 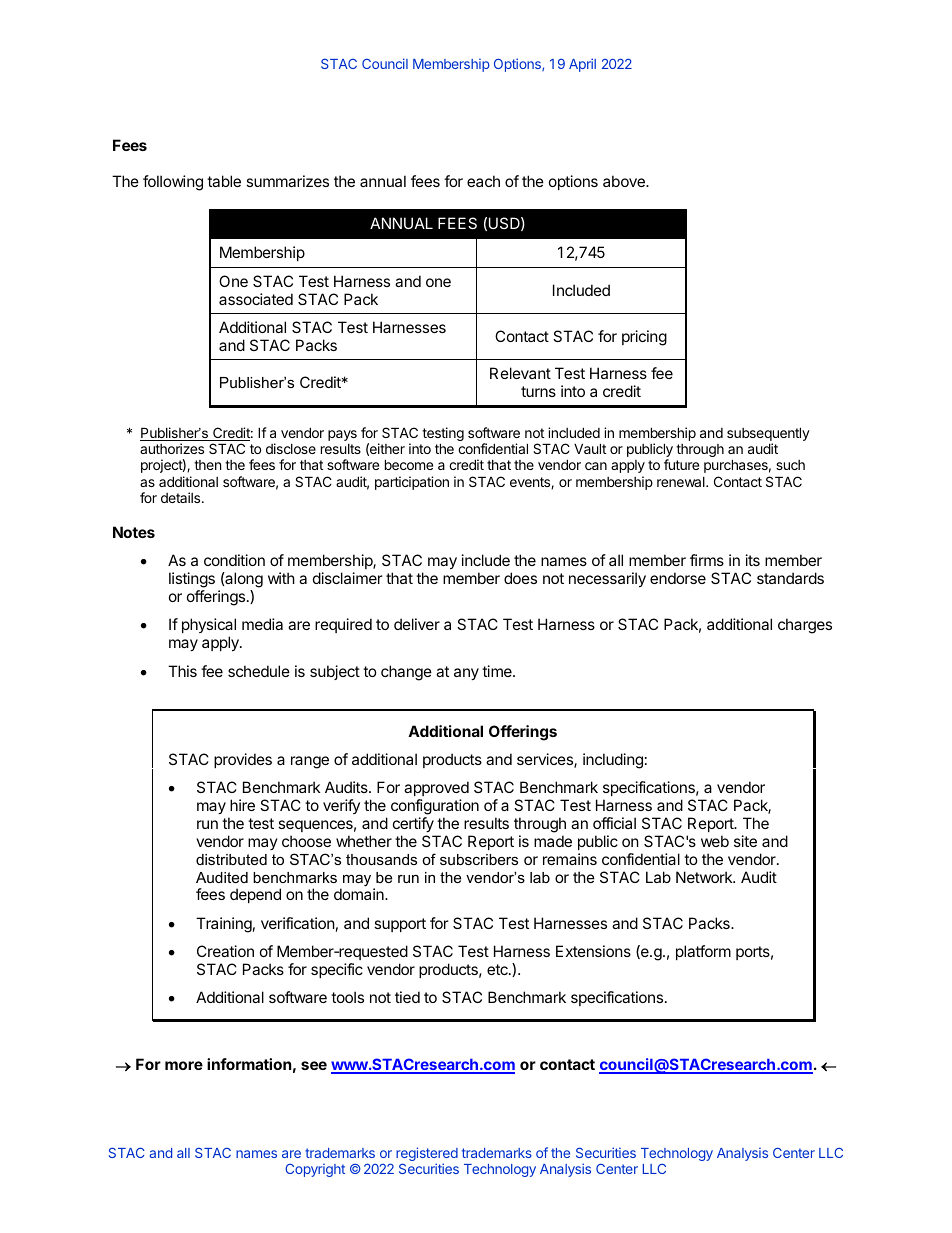 I want to click on more, so click(x=184, y=1065).
